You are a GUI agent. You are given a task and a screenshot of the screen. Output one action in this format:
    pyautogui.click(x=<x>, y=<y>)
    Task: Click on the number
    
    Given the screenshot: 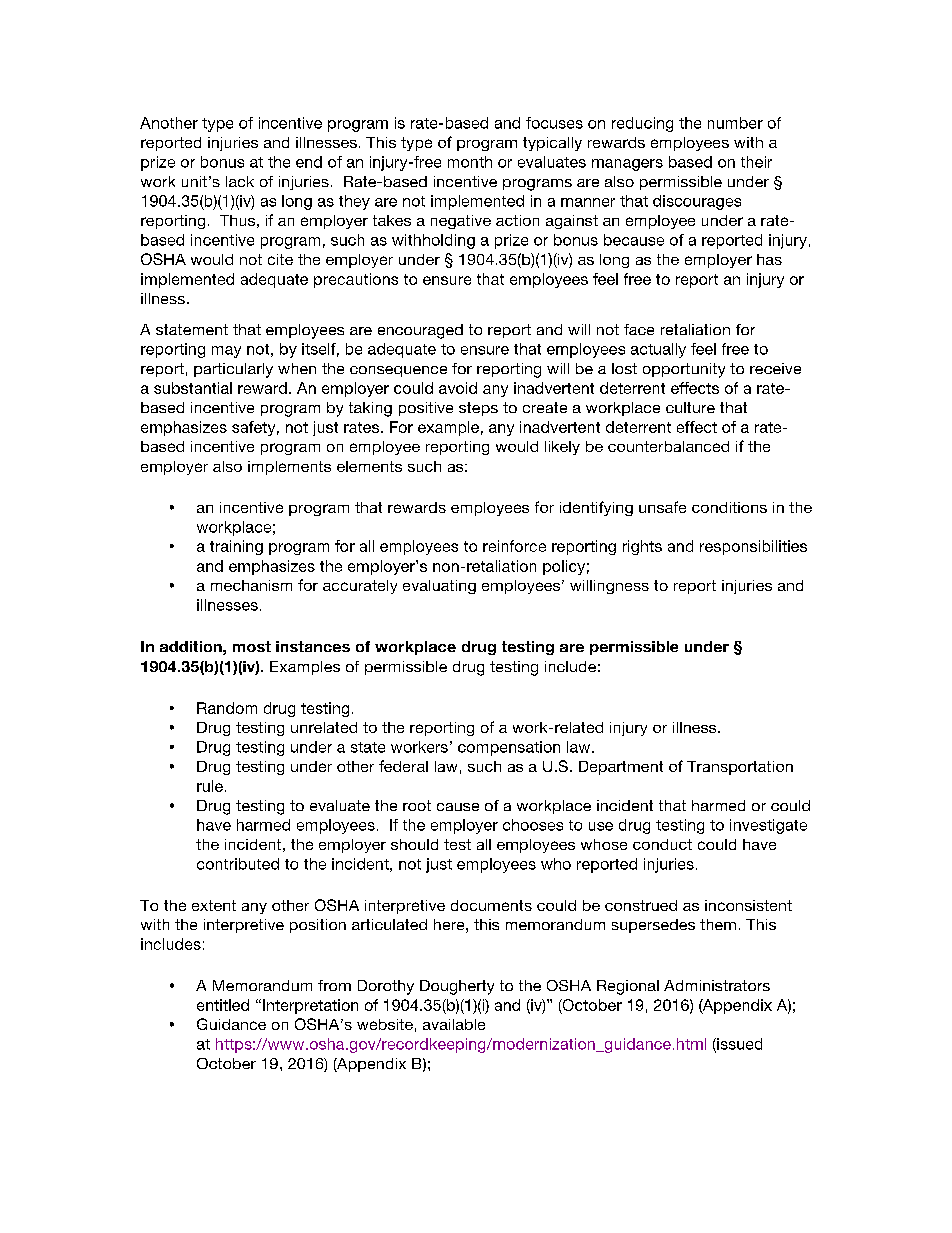 What is the action you would take?
    pyautogui.click(x=735, y=123)
